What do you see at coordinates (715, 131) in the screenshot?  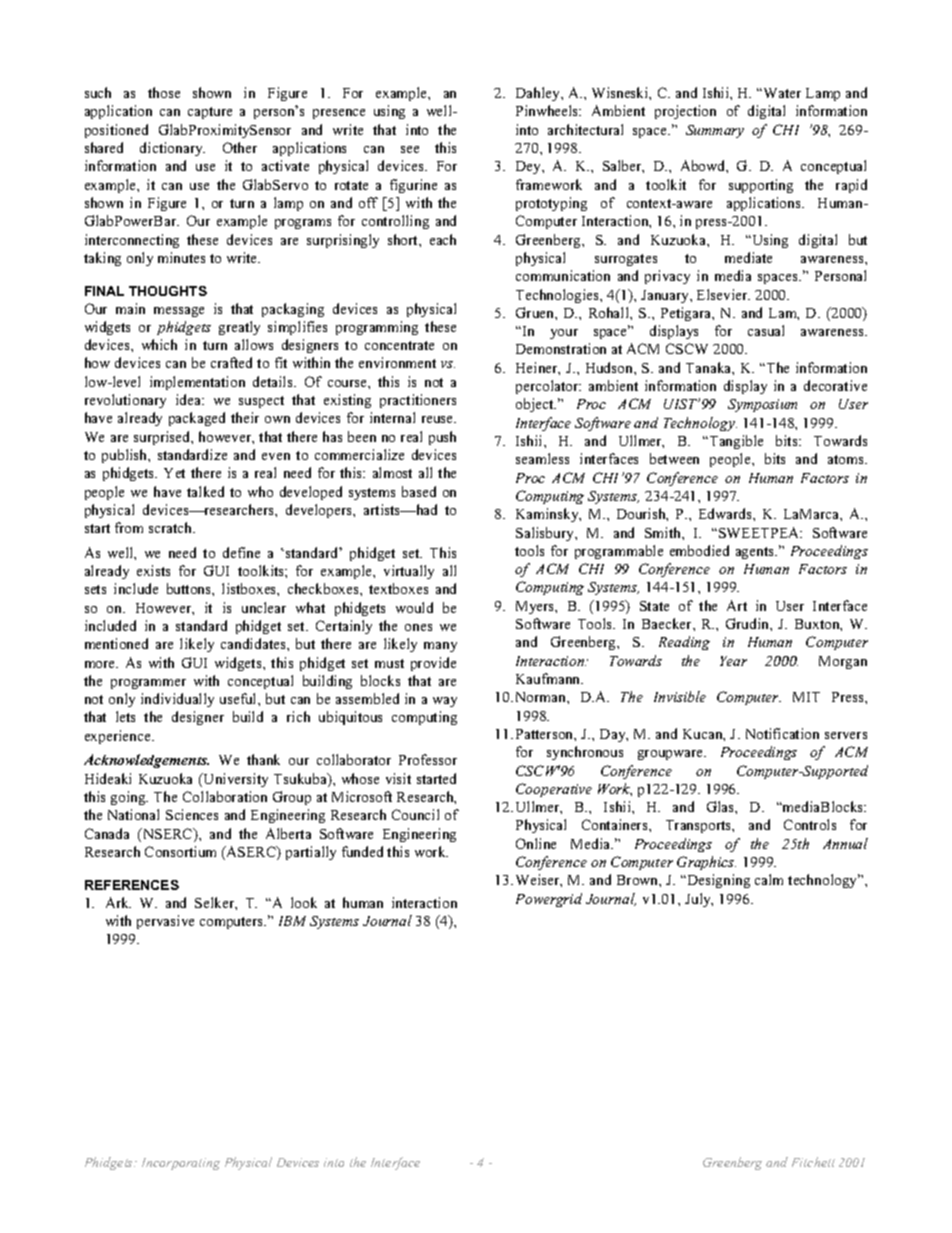 I see `Summary` at bounding box center [715, 131].
